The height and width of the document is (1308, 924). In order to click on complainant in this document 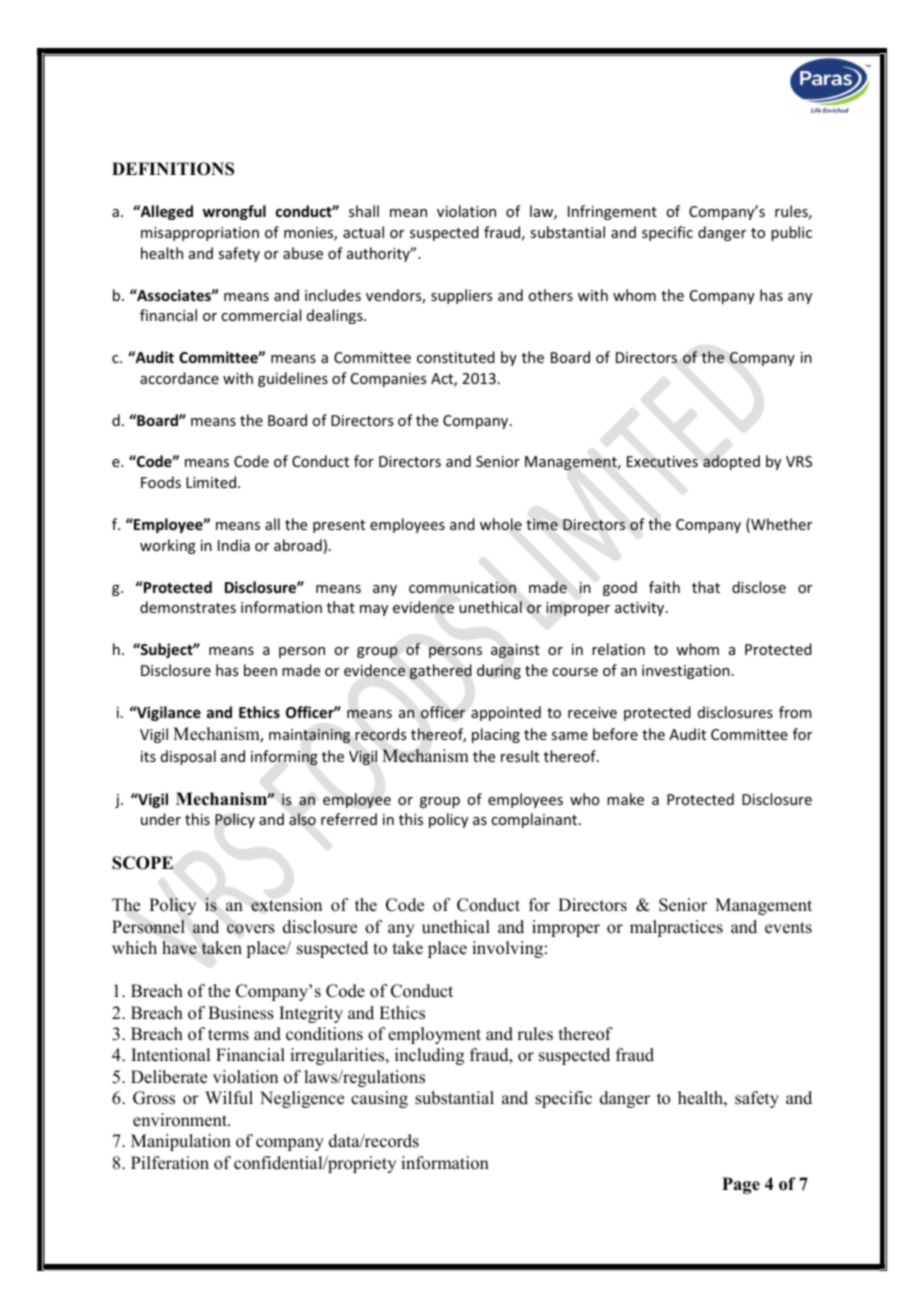, I will do `click(535, 820)`.
